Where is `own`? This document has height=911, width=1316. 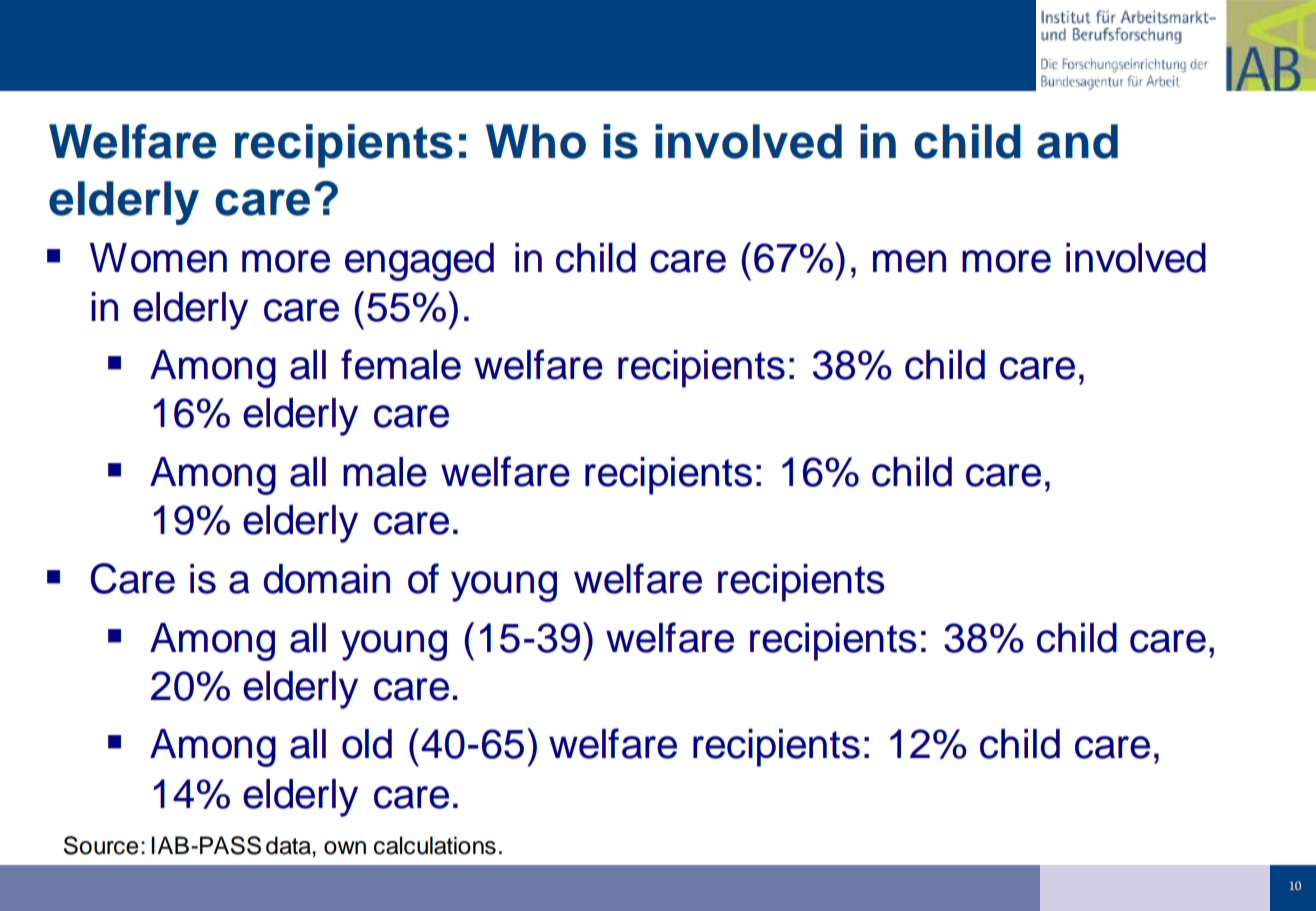
own is located at coordinates (345, 848).
